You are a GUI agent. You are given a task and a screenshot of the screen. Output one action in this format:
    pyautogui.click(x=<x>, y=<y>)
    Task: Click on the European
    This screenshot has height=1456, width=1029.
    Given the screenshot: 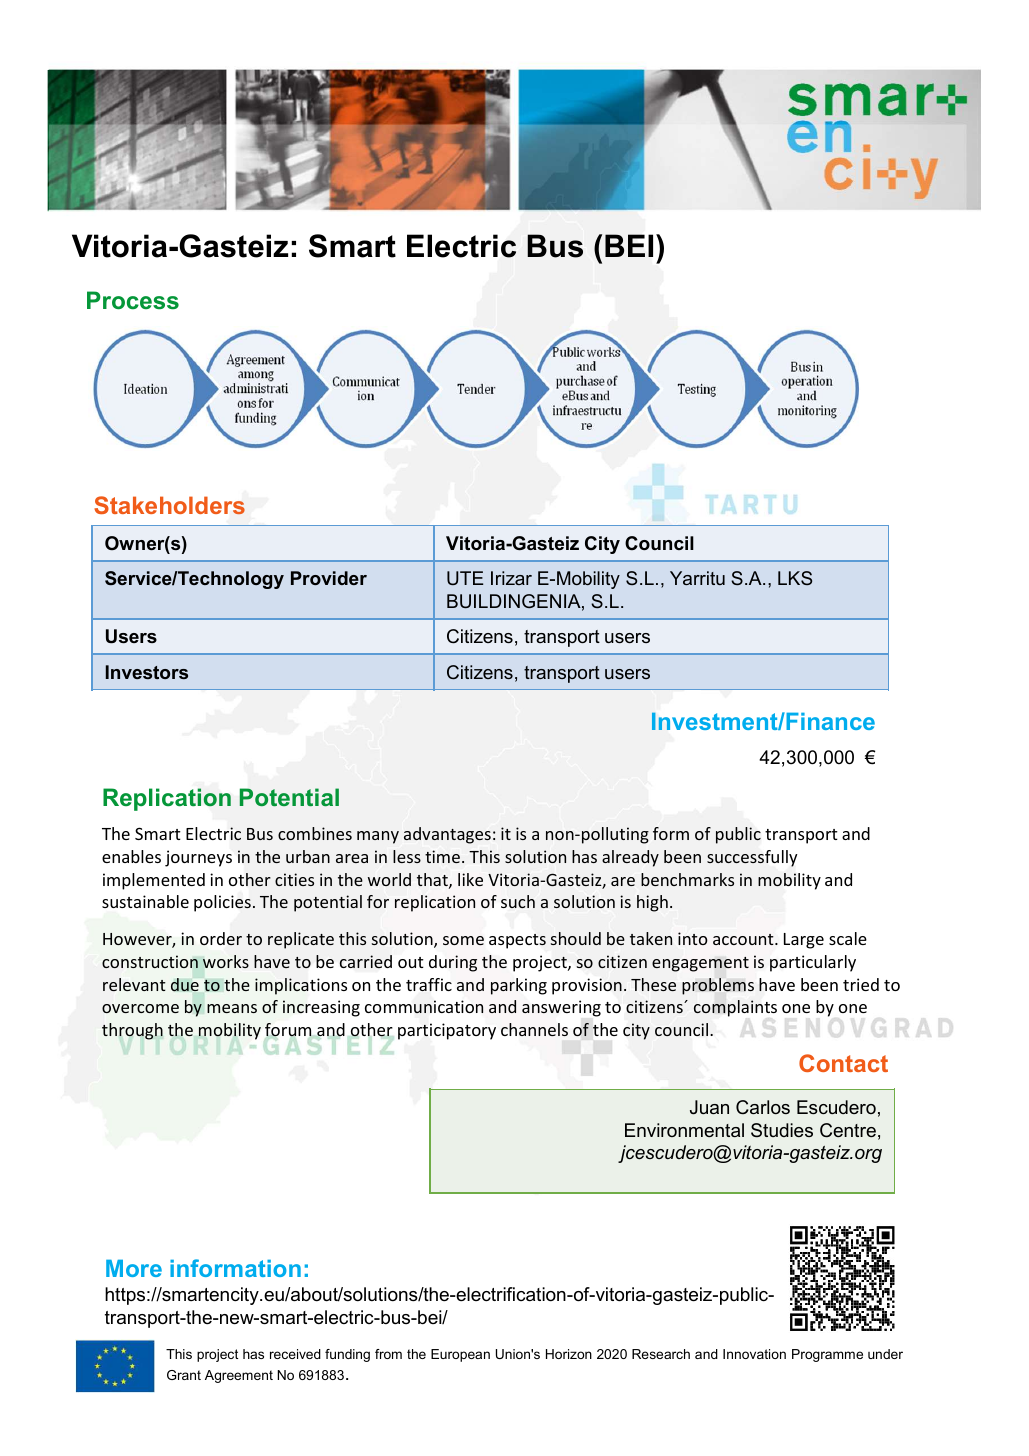 What is the action you would take?
    pyautogui.click(x=460, y=1355)
